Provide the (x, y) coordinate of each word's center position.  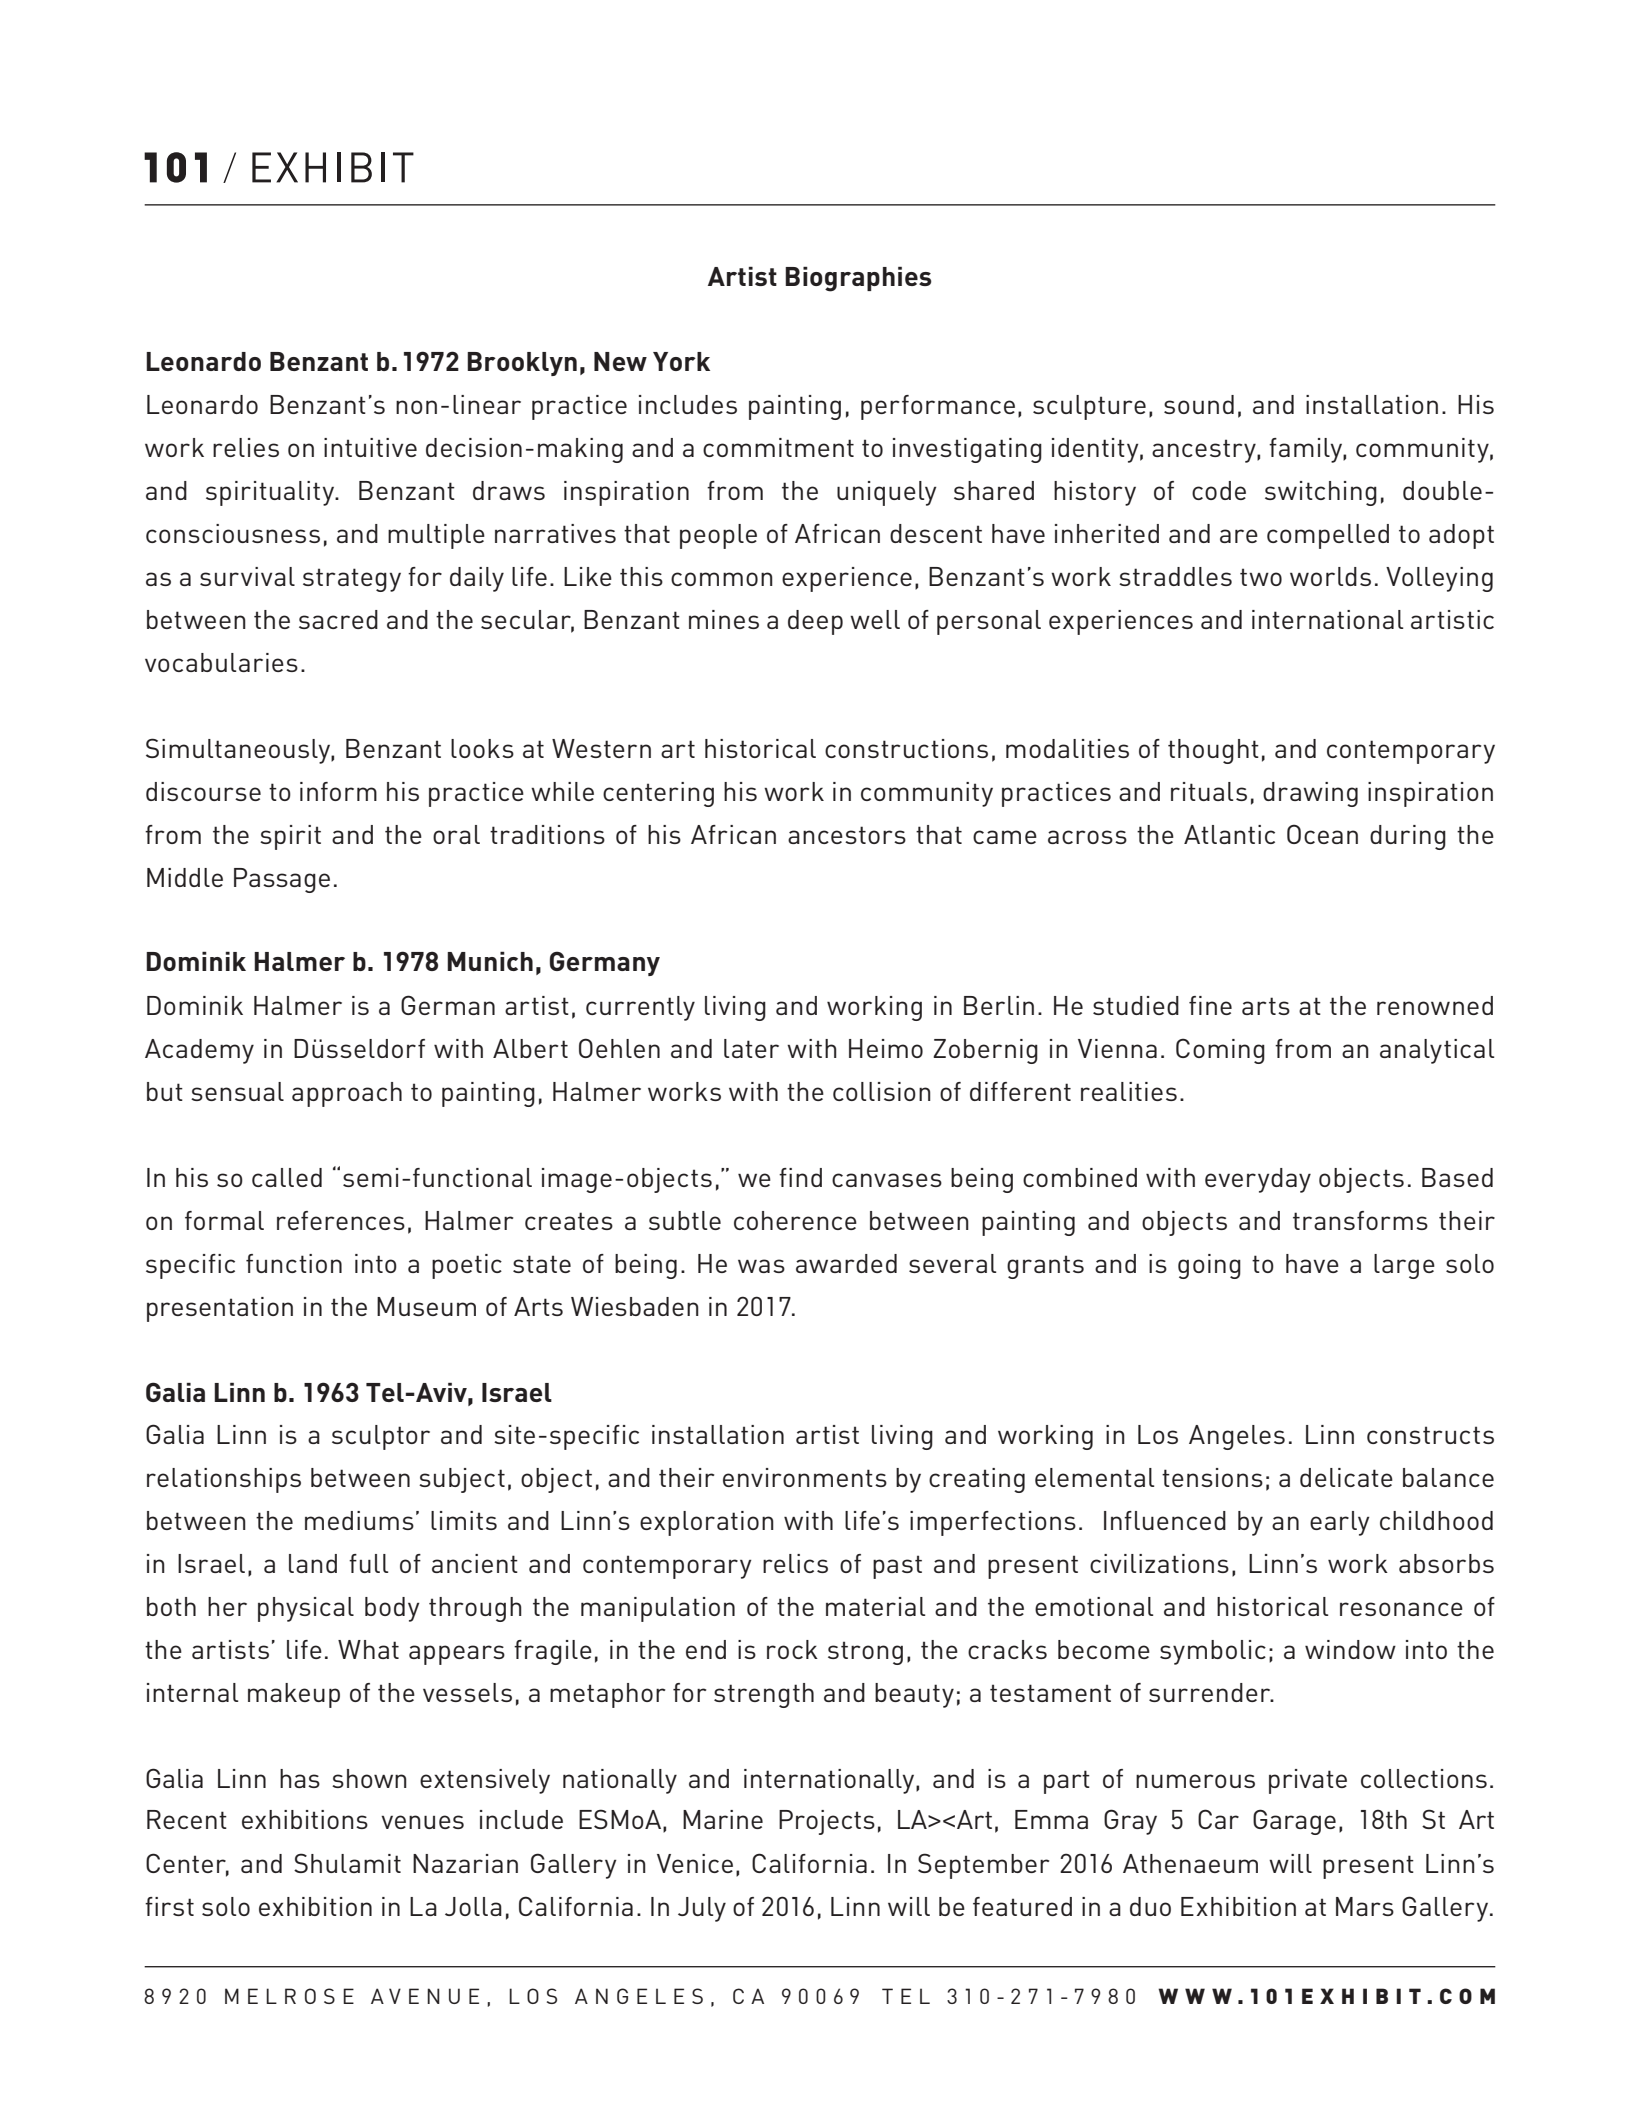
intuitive (370, 447)
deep (815, 622)
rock (792, 1649)
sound (1199, 404)
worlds (1330, 576)
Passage (282, 880)
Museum (426, 1306)
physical (306, 1609)
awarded (846, 1263)
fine (1210, 1005)
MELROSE (289, 1996)
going (1209, 1266)
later (751, 1048)
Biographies (858, 279)
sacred (338, 619)
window (1350, 1649)
